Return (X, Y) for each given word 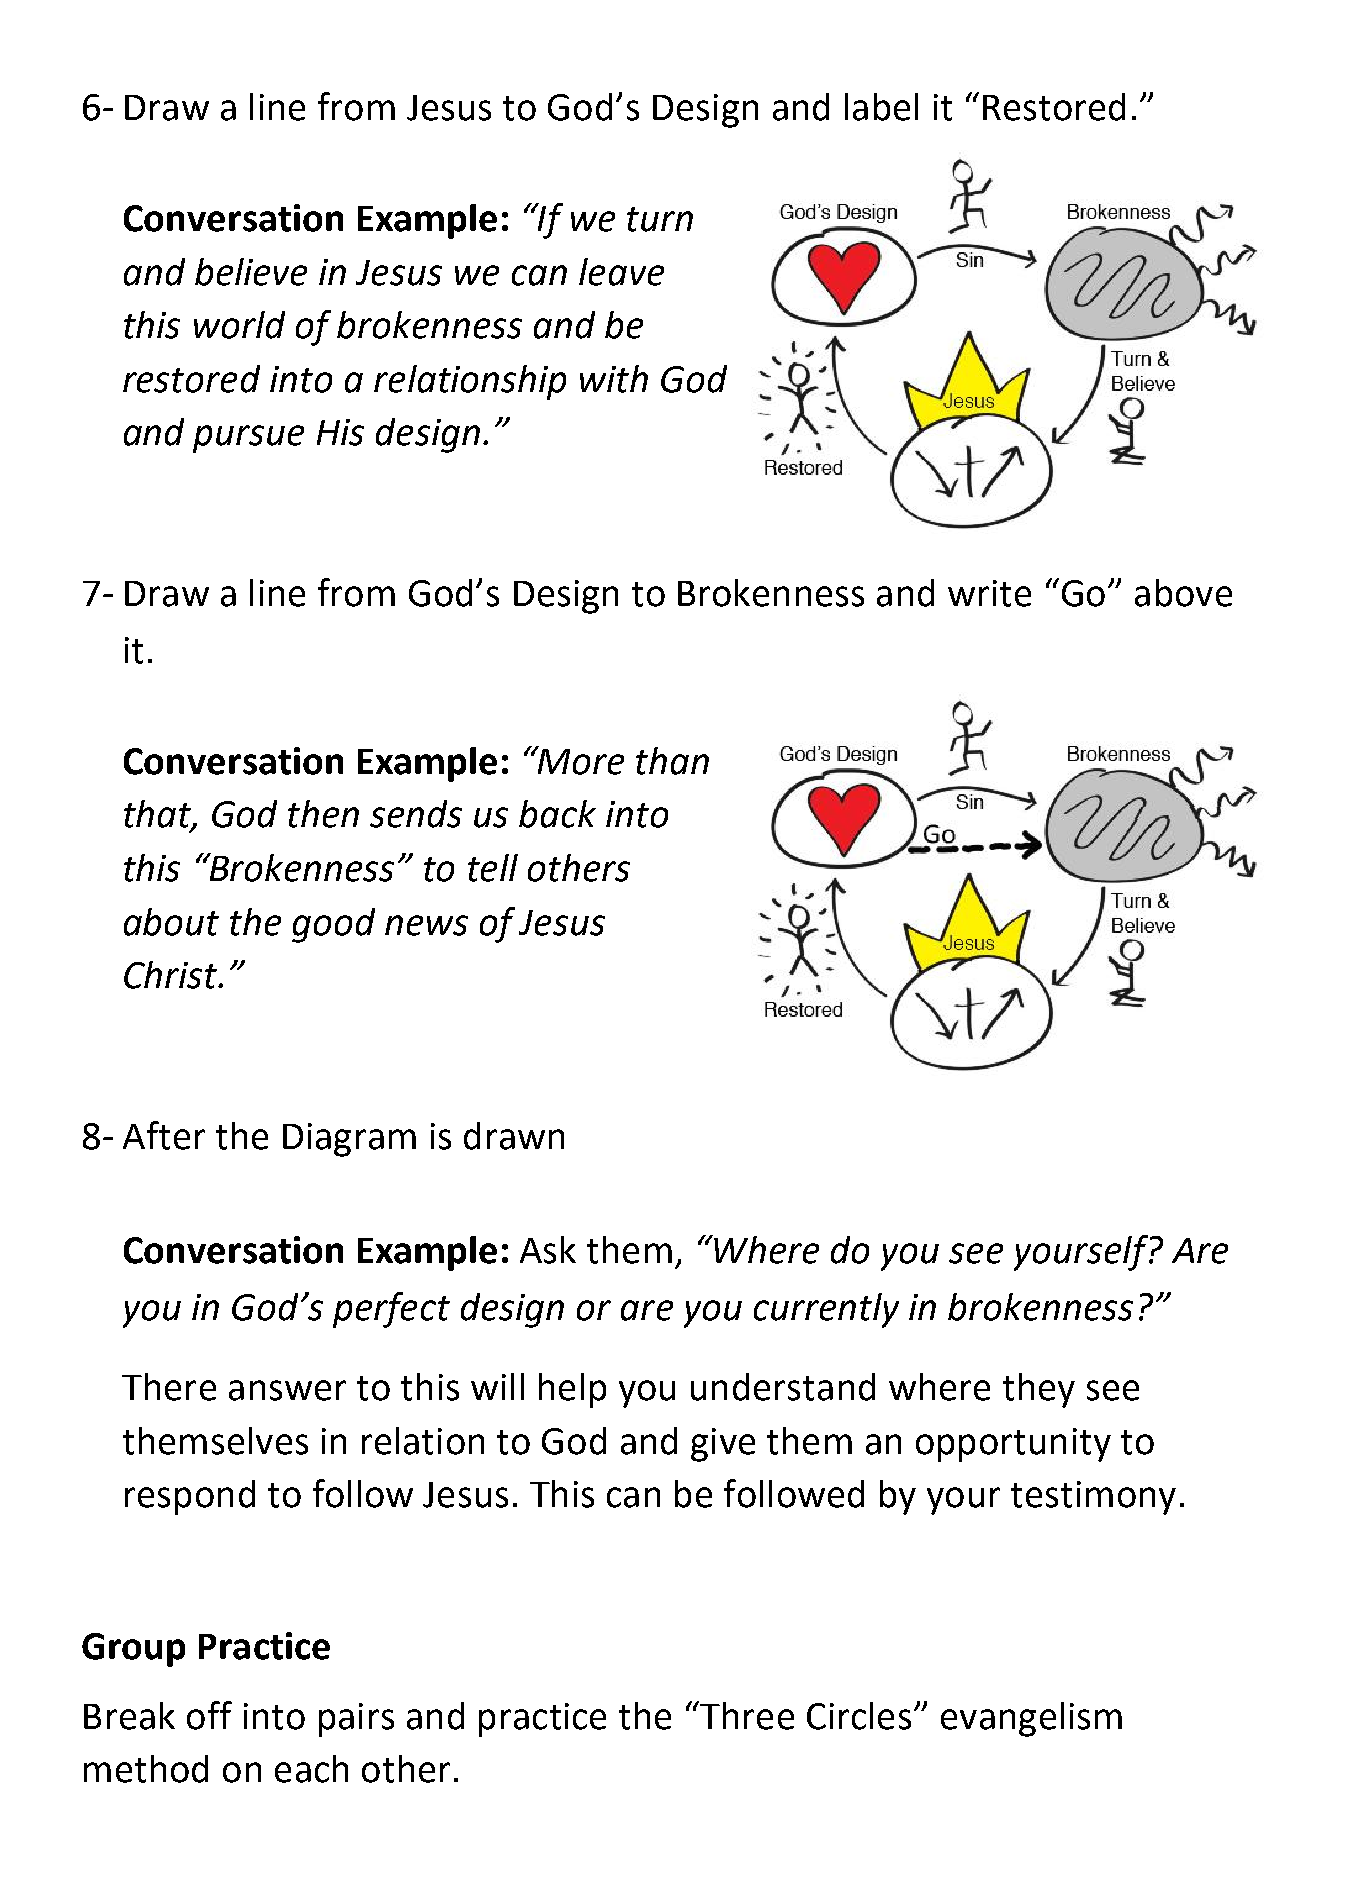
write (989, 593)
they (1039, 1390)
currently (826, 1310)
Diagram (349, 1140)
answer (287, 1390)
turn (660, 219)
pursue (248, 439)
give (723, 1445)
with (614, 379)
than (672, 761)
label (881, 107)
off (209, 1715)
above (1183, 593)
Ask (548, 1250)
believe (251, 272)
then (323, 814)
